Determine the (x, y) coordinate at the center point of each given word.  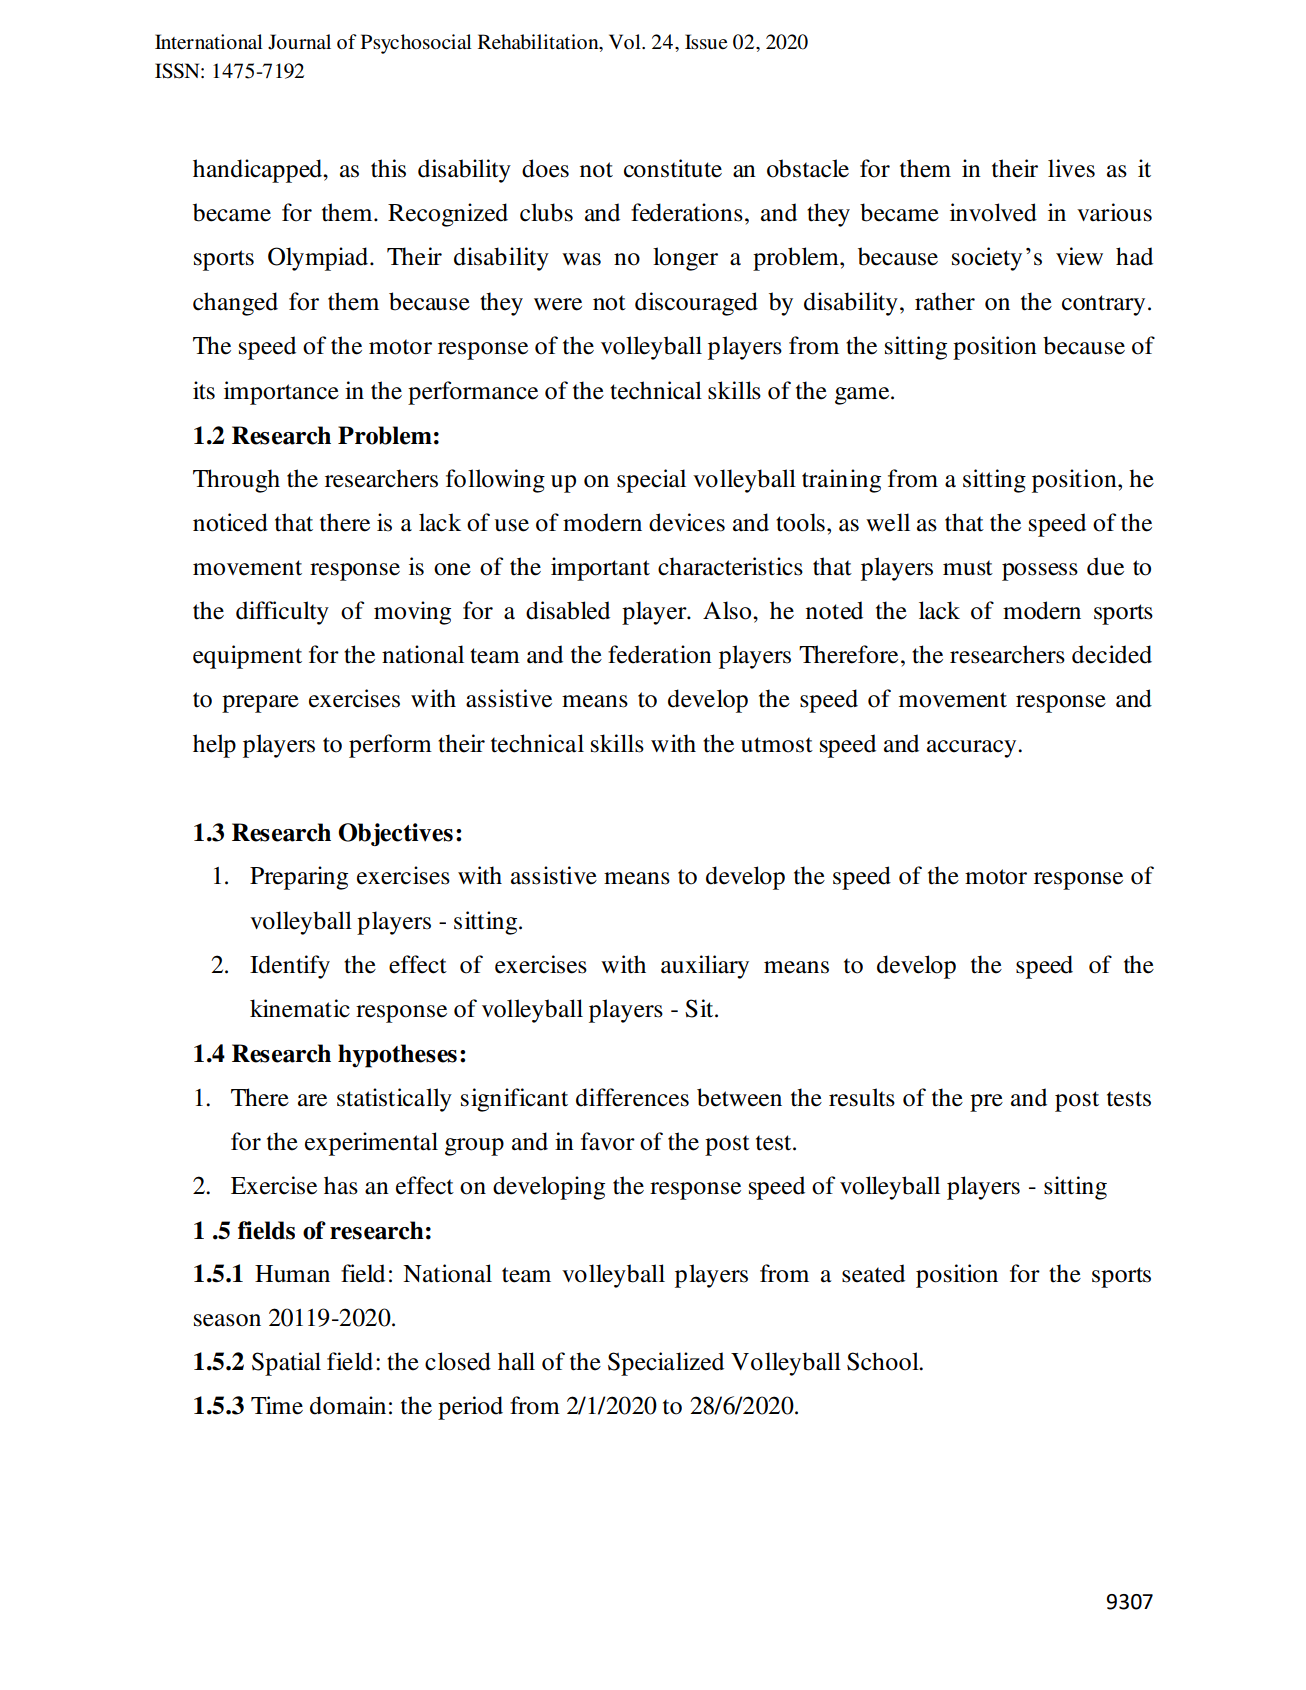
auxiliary (705, 967)
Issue (706, 42)
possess (1040, 572)
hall (516, 1361)
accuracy (973, 749)
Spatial (286, 1364)
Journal (299, 42)
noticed (230, 522)
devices (687, 522)
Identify (290, 967)
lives (1071, 168)
